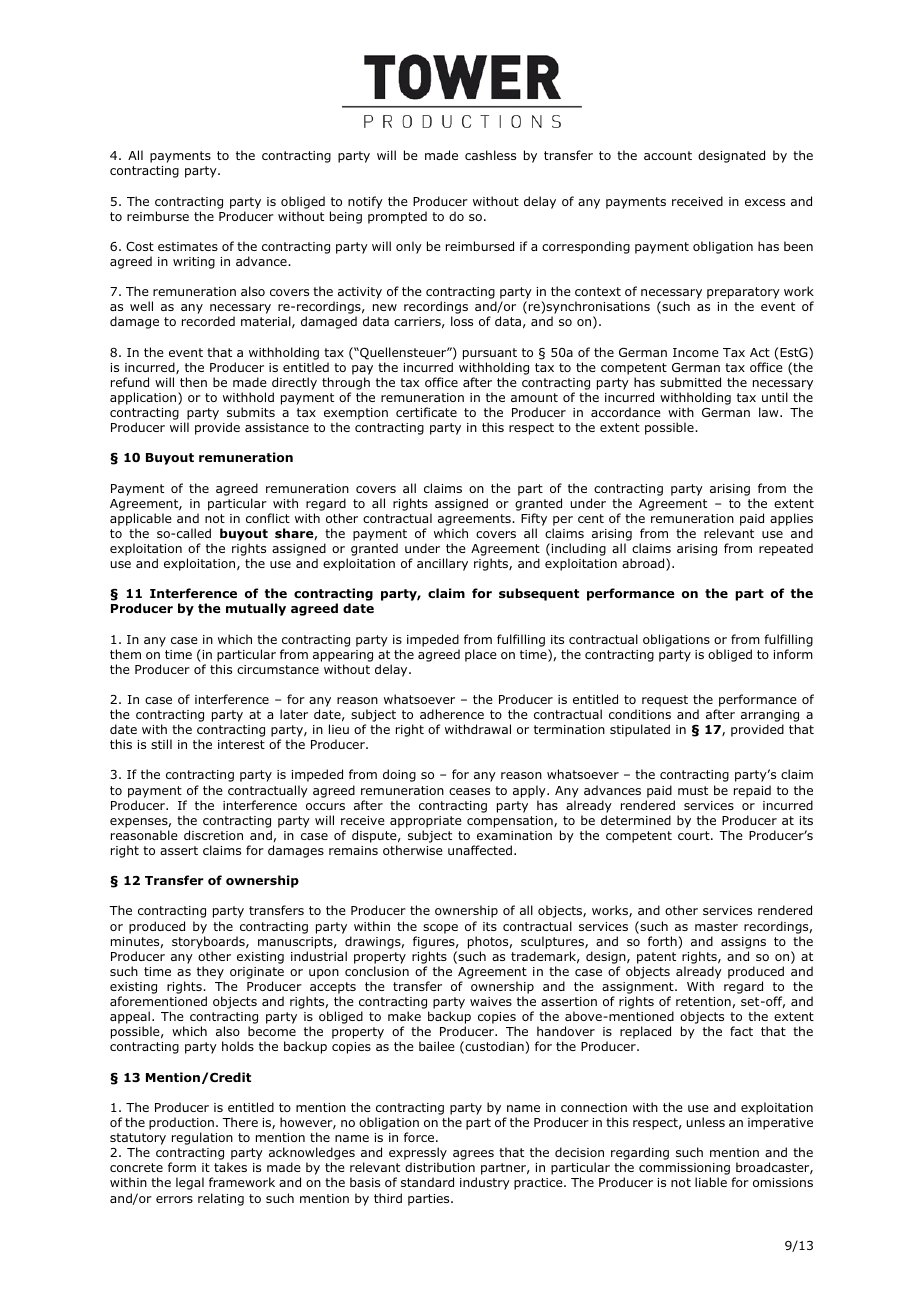  Describe the element at coordinates (765, 202) in the screenshot. I see `excess` at that location.
